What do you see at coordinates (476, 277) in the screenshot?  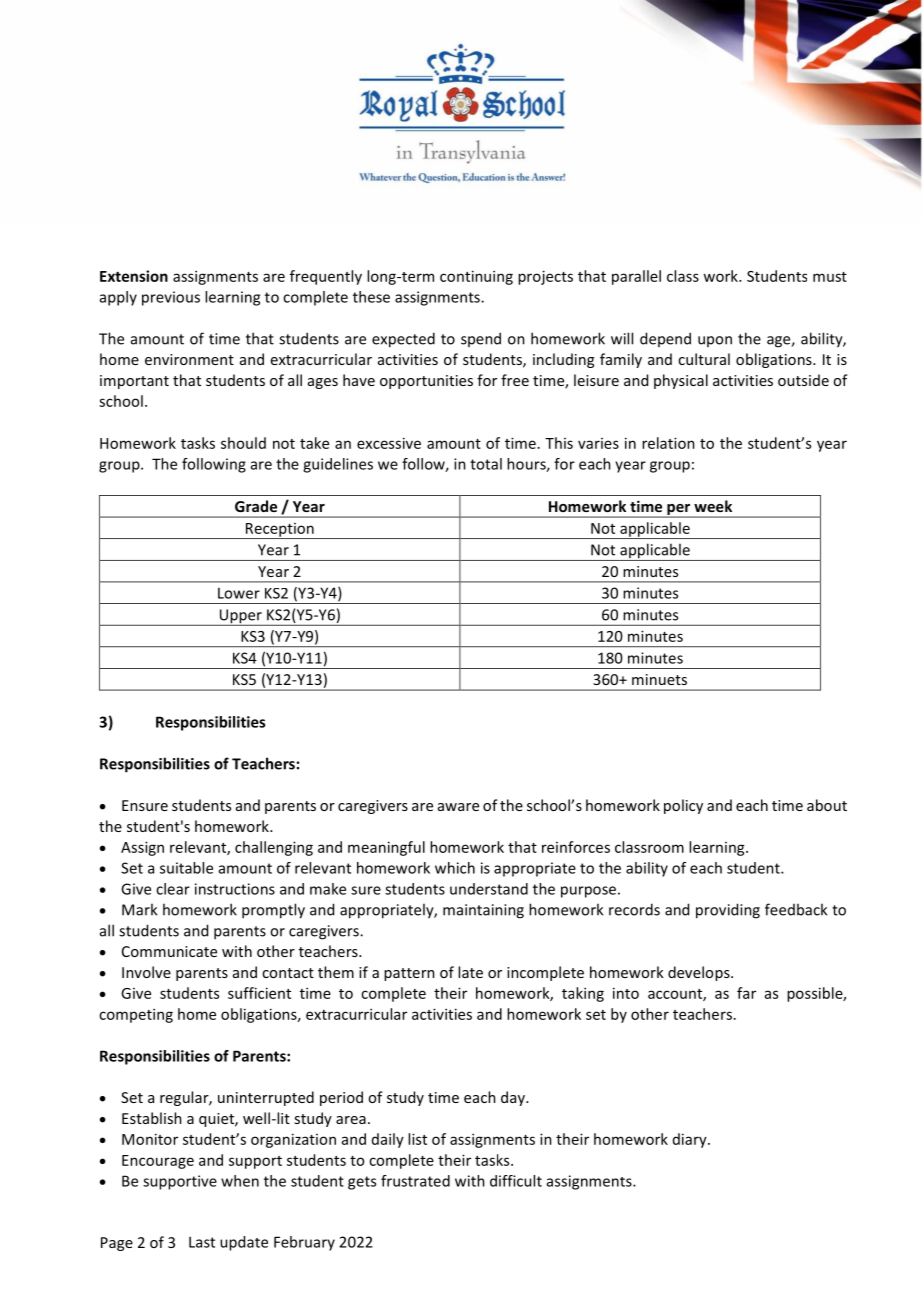 I see `continuing` at bounding box center [476, 277].
